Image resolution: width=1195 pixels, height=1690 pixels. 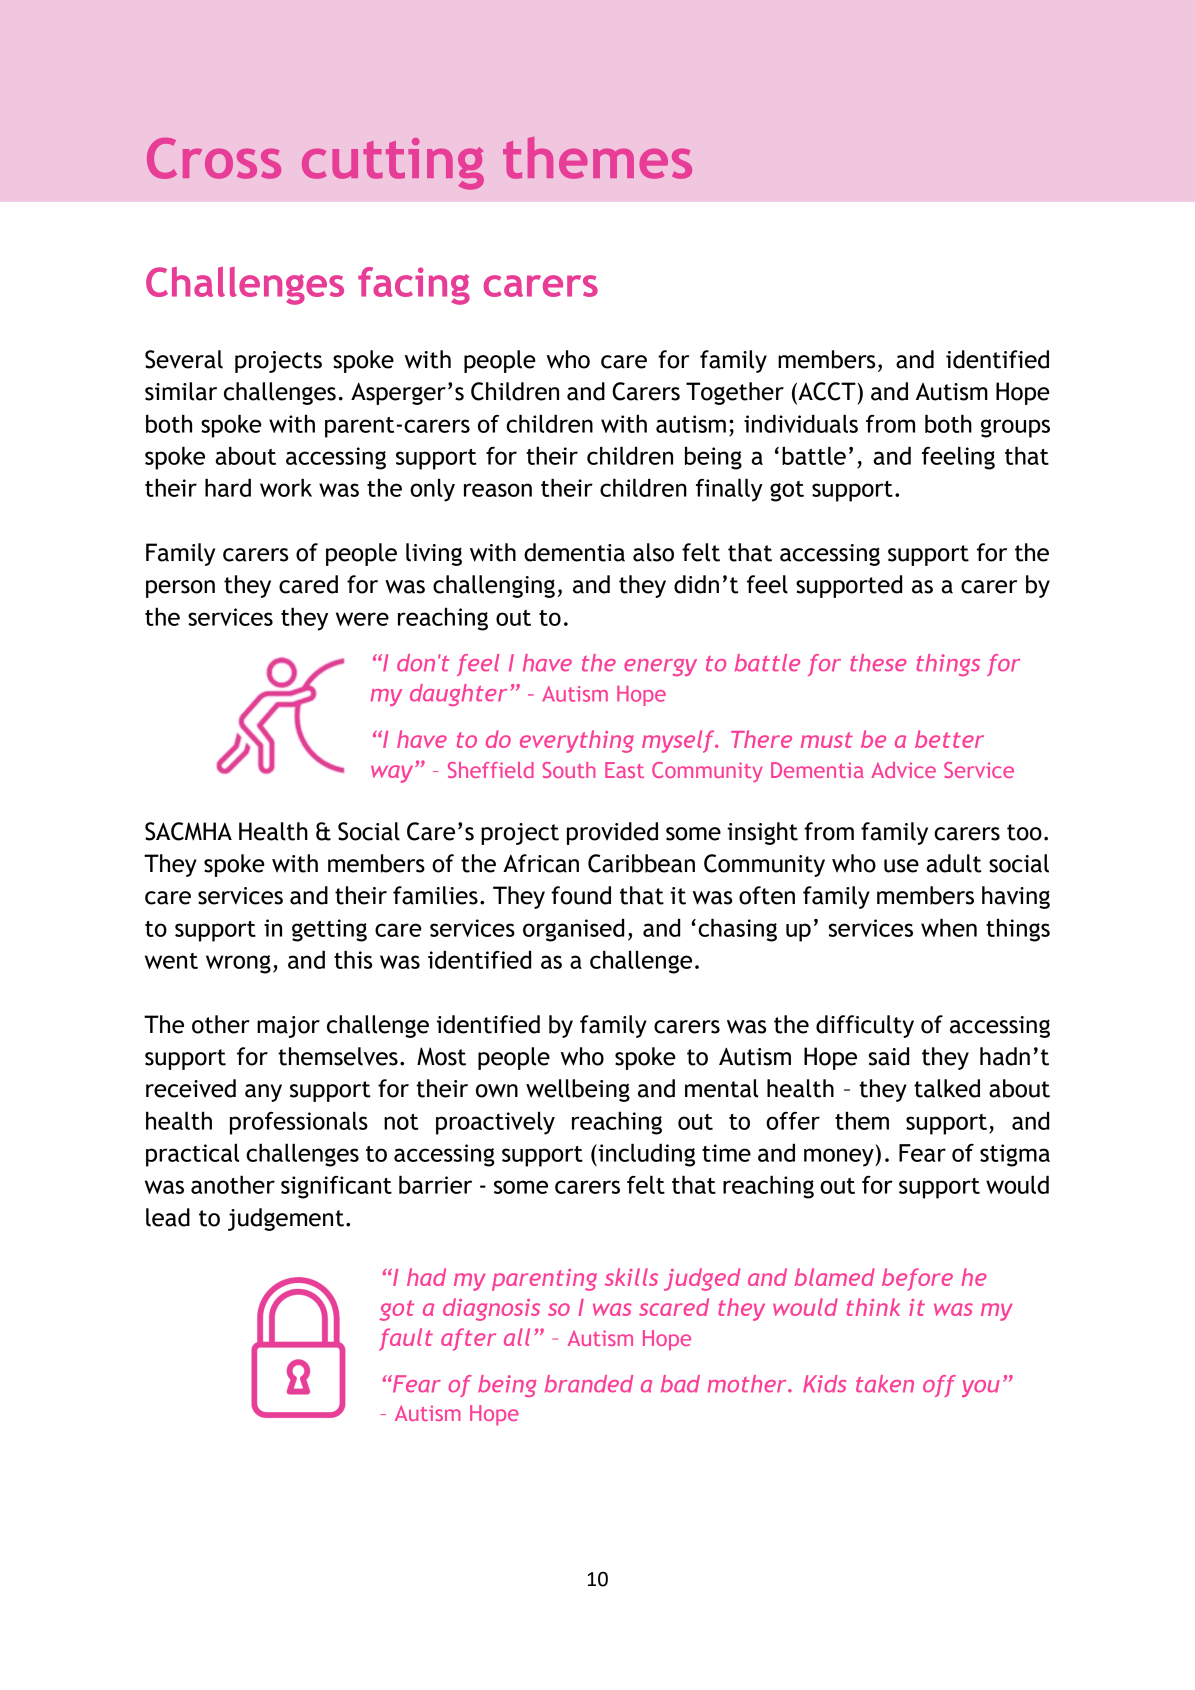 What do you see at coordinates (393, 774) in the screenshot?
I see `way` at bounding box center [393, 774].
